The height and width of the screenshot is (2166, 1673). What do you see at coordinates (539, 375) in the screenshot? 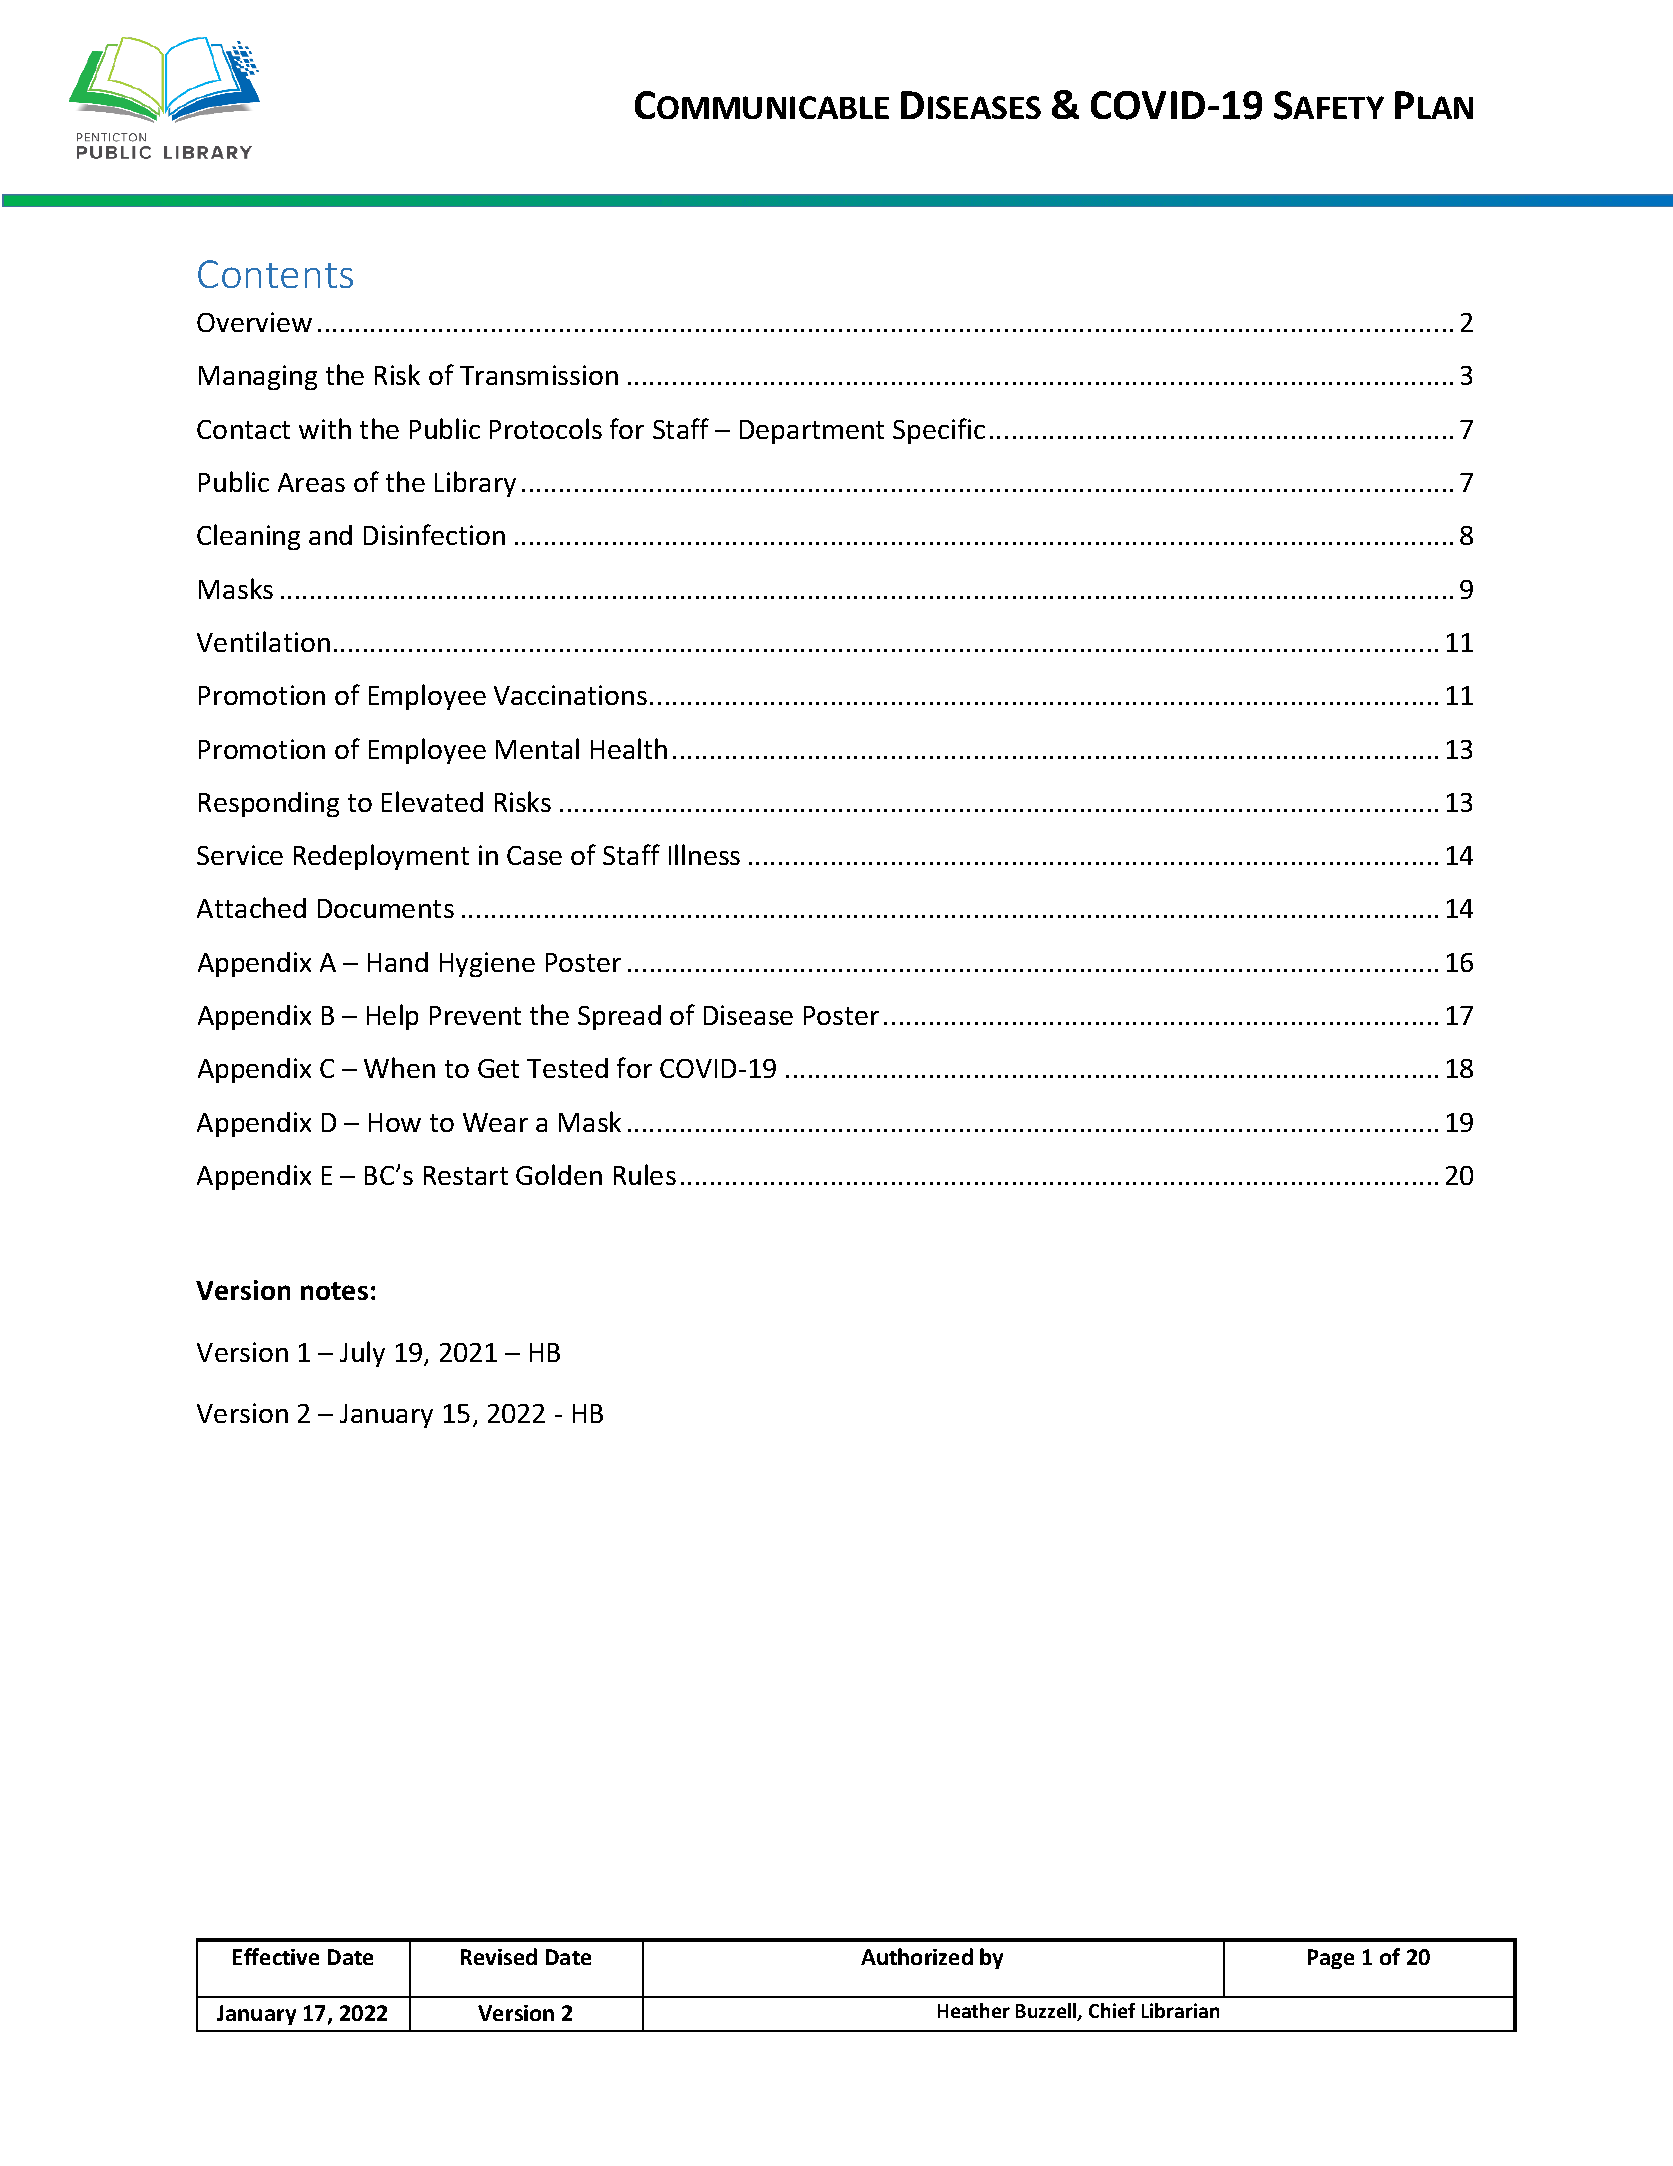
I see `Transmission` at bounding box center [539, 375].
